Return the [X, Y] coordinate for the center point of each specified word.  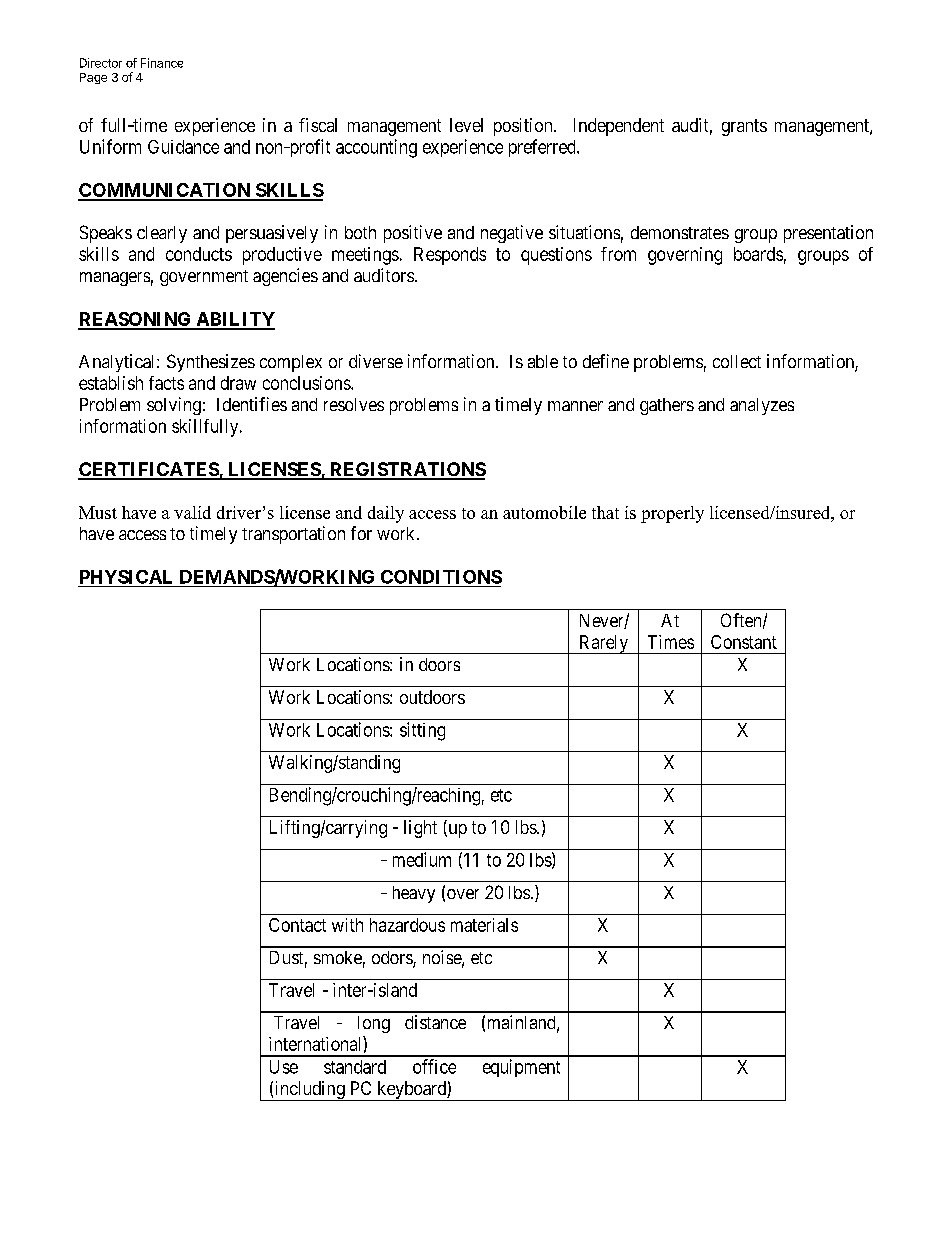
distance [435, 1022]
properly [672, 514]
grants [744, 127]
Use [284, 1067]
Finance [162, 63]
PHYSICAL [126, 577]
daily [386, 514]
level [466, 125]
